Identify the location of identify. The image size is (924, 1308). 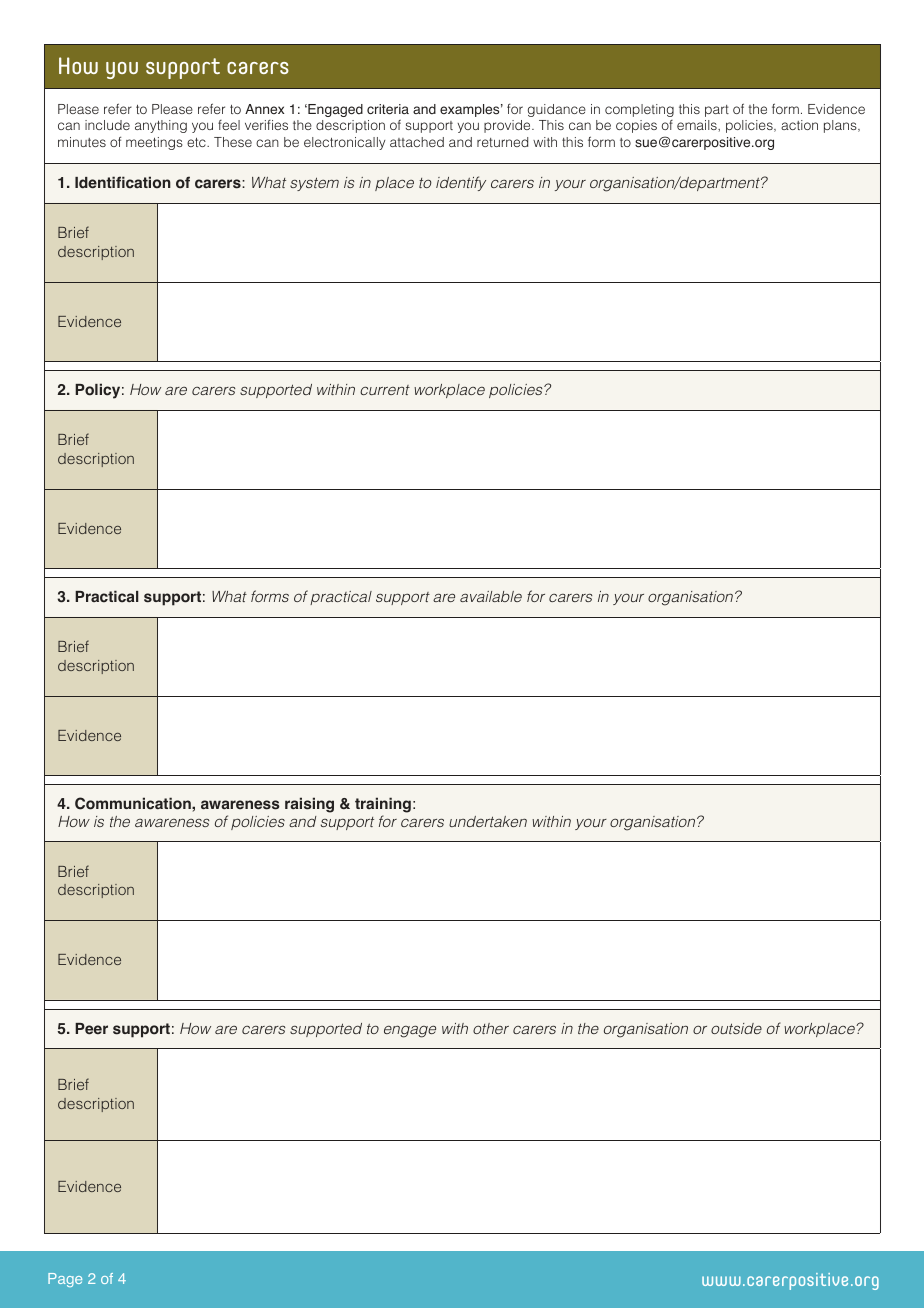
(461, 183).
